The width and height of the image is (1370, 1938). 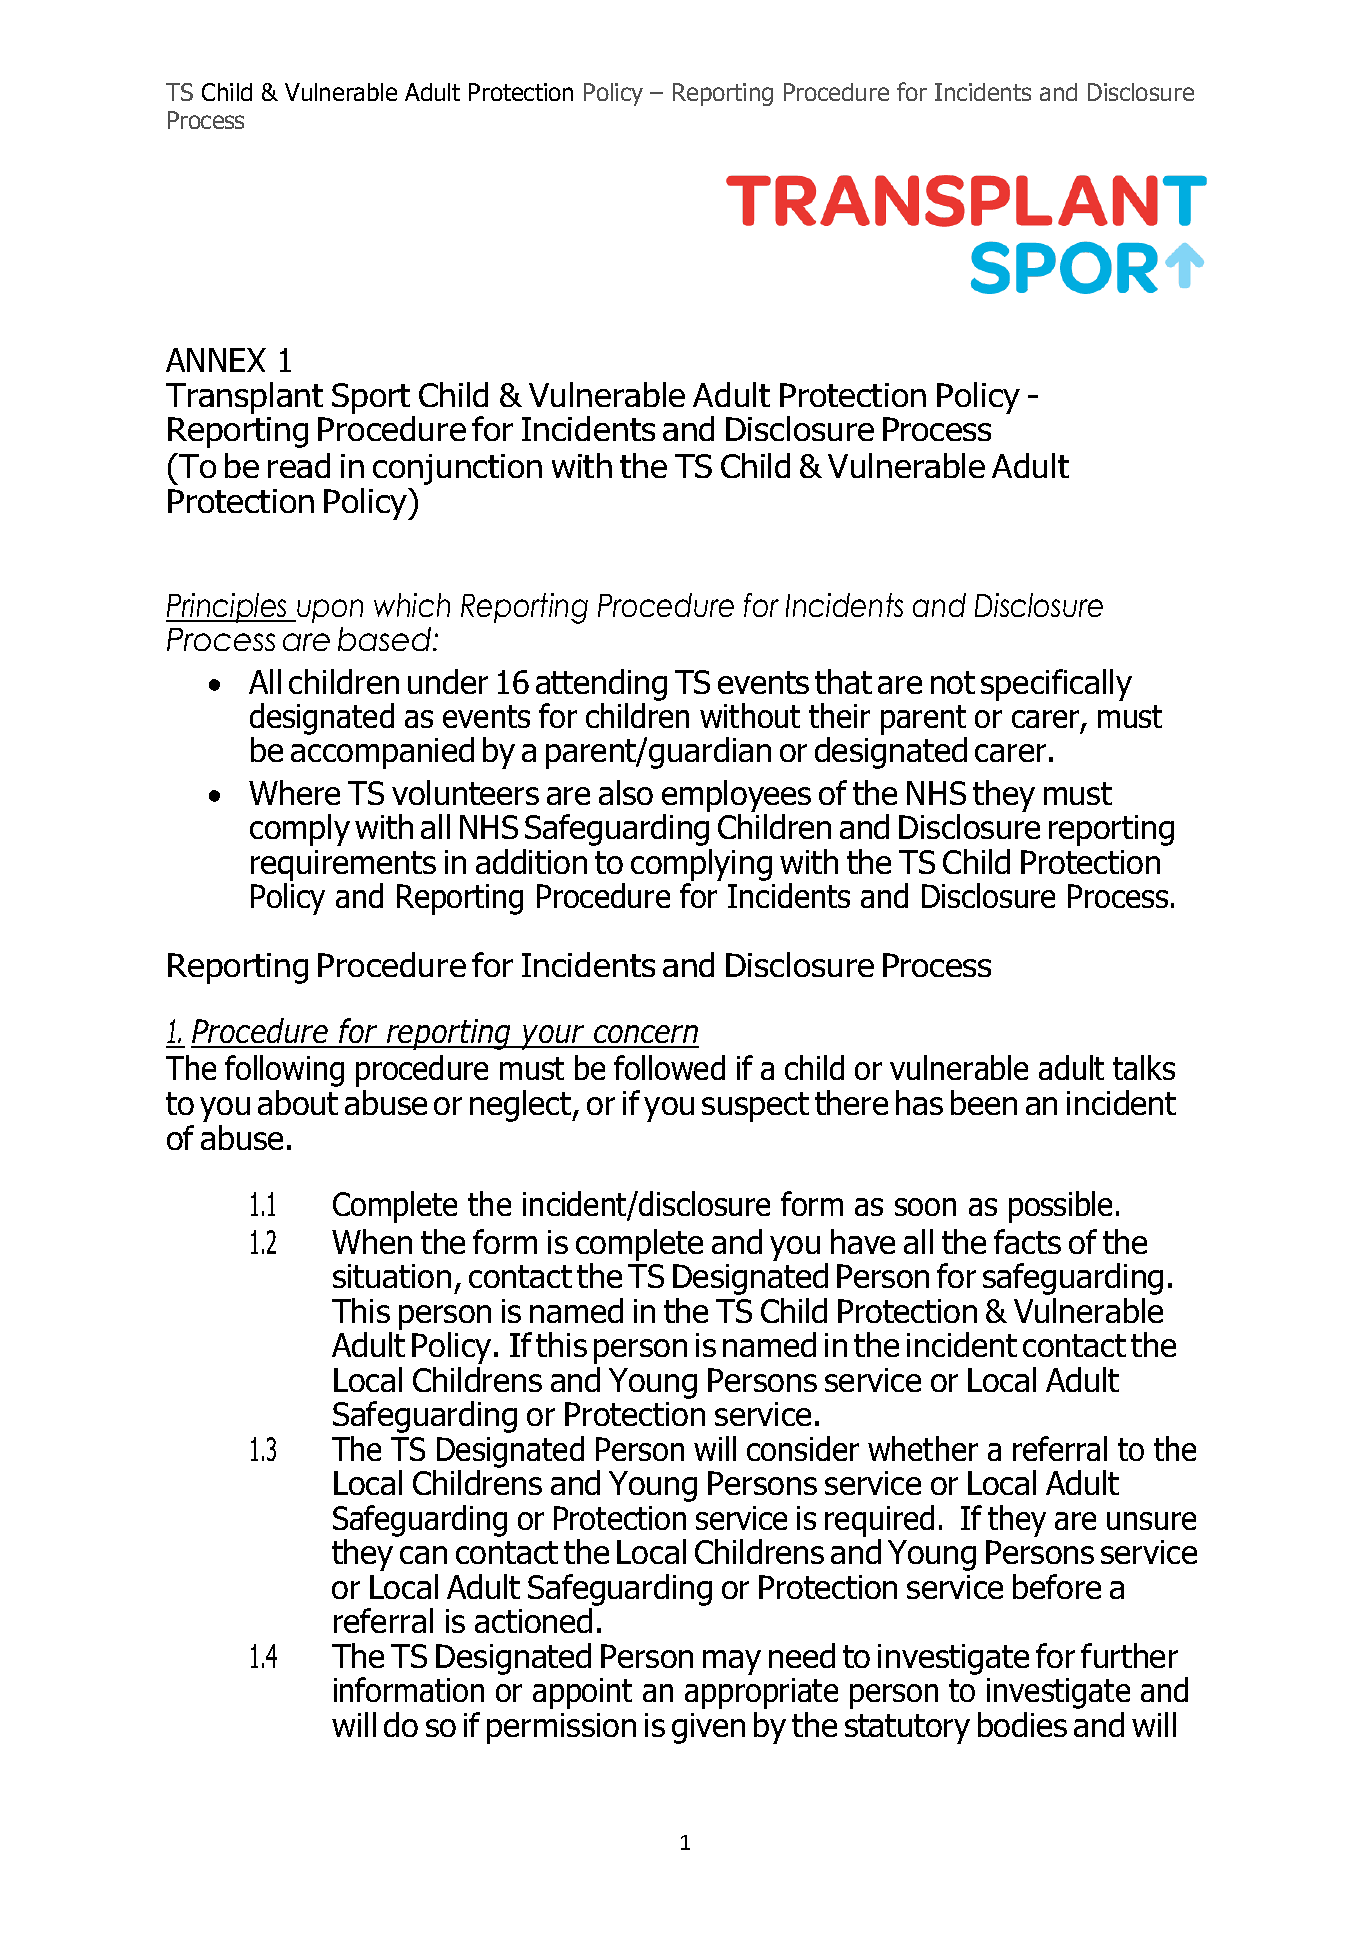 What do you see at coordinates (371, 398) in the image?
I see `Sport` at bounding box center [371, 398].
